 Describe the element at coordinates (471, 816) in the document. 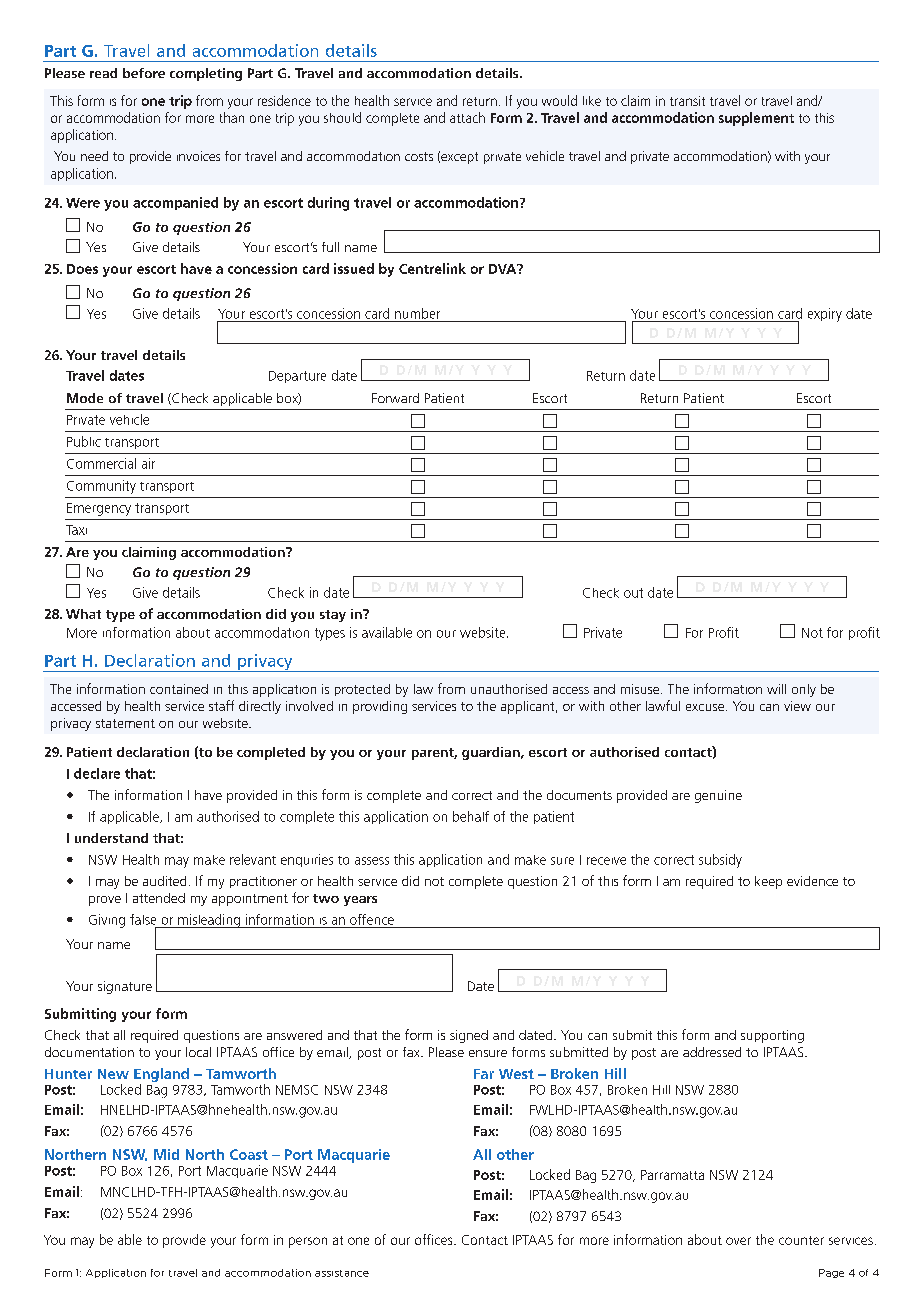

I see `behalf` at that location.
